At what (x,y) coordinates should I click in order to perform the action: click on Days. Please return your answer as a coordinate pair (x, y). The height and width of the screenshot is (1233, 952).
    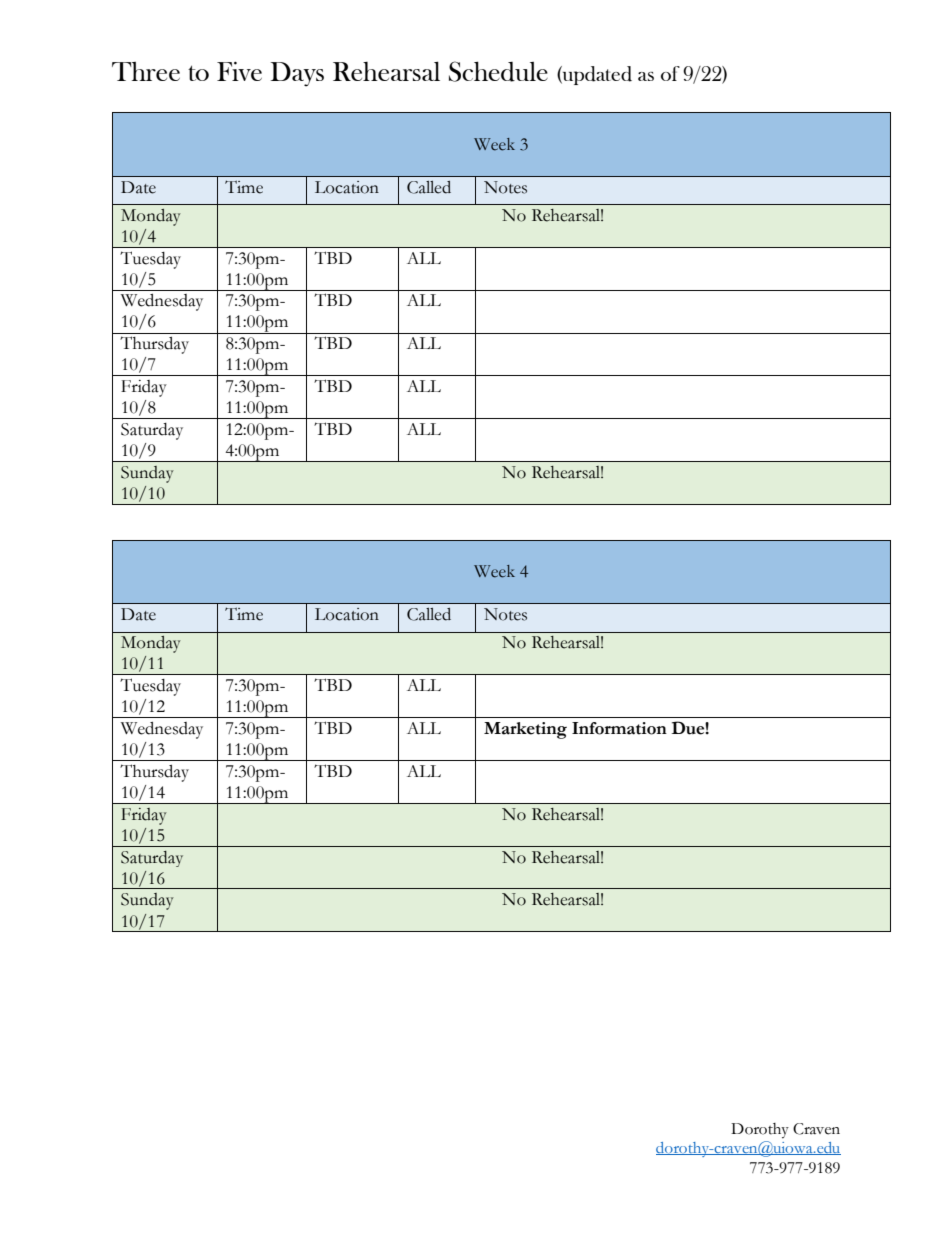
    Looking at the image, I should click on (297, 74).
